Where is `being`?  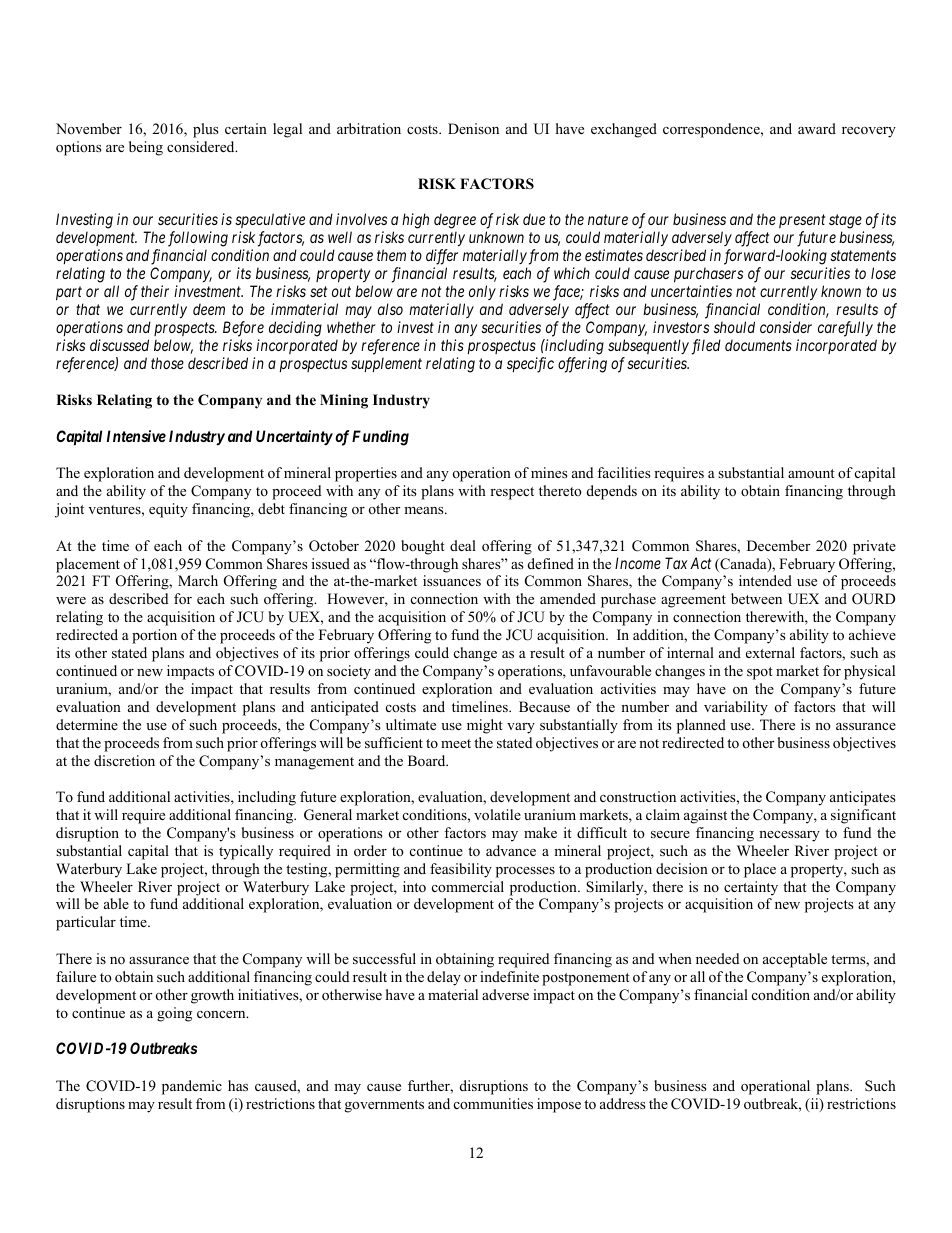 being is located at coordinates (146, 148).
